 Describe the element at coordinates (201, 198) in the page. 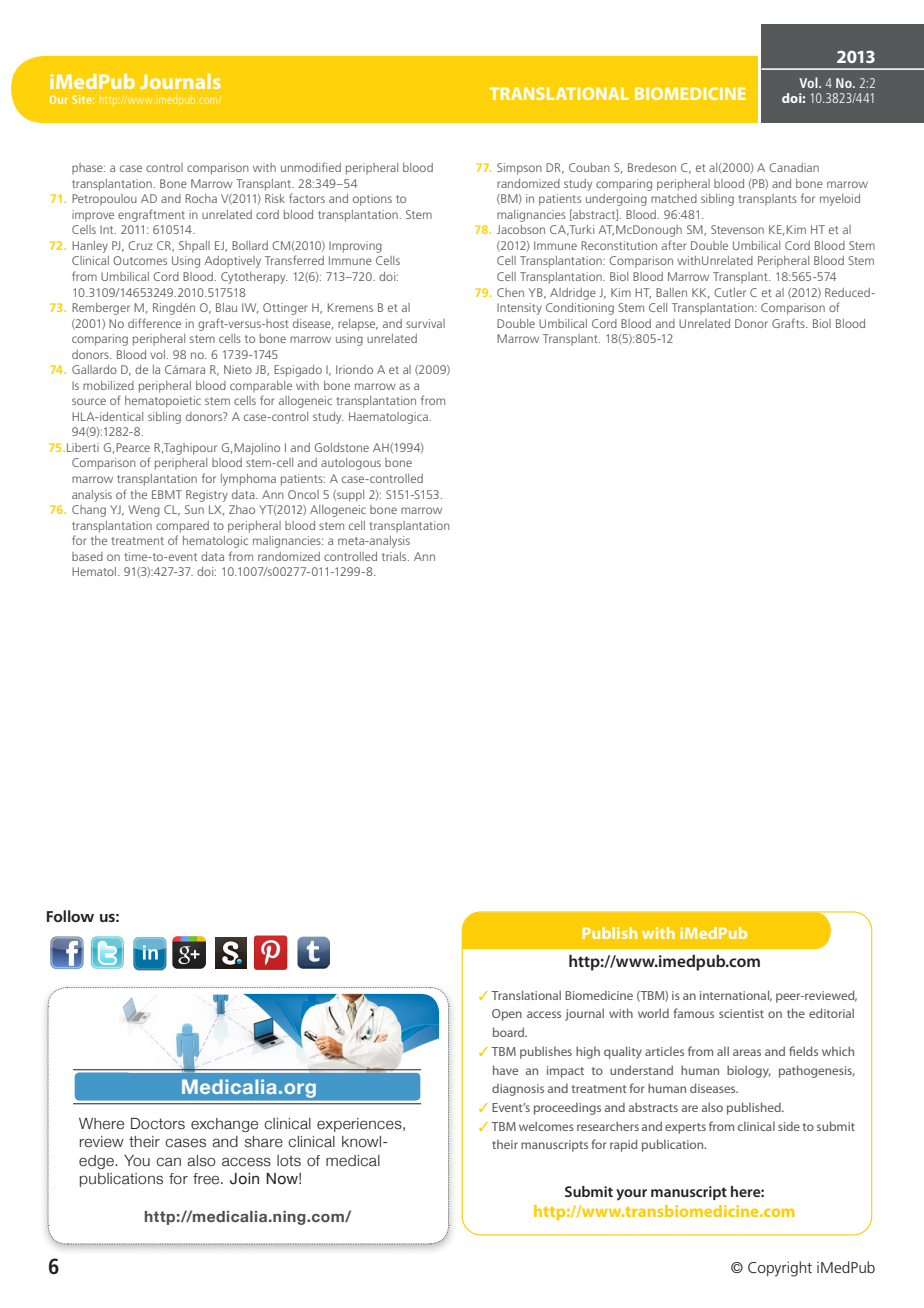

I see `Rocha` at that location.
